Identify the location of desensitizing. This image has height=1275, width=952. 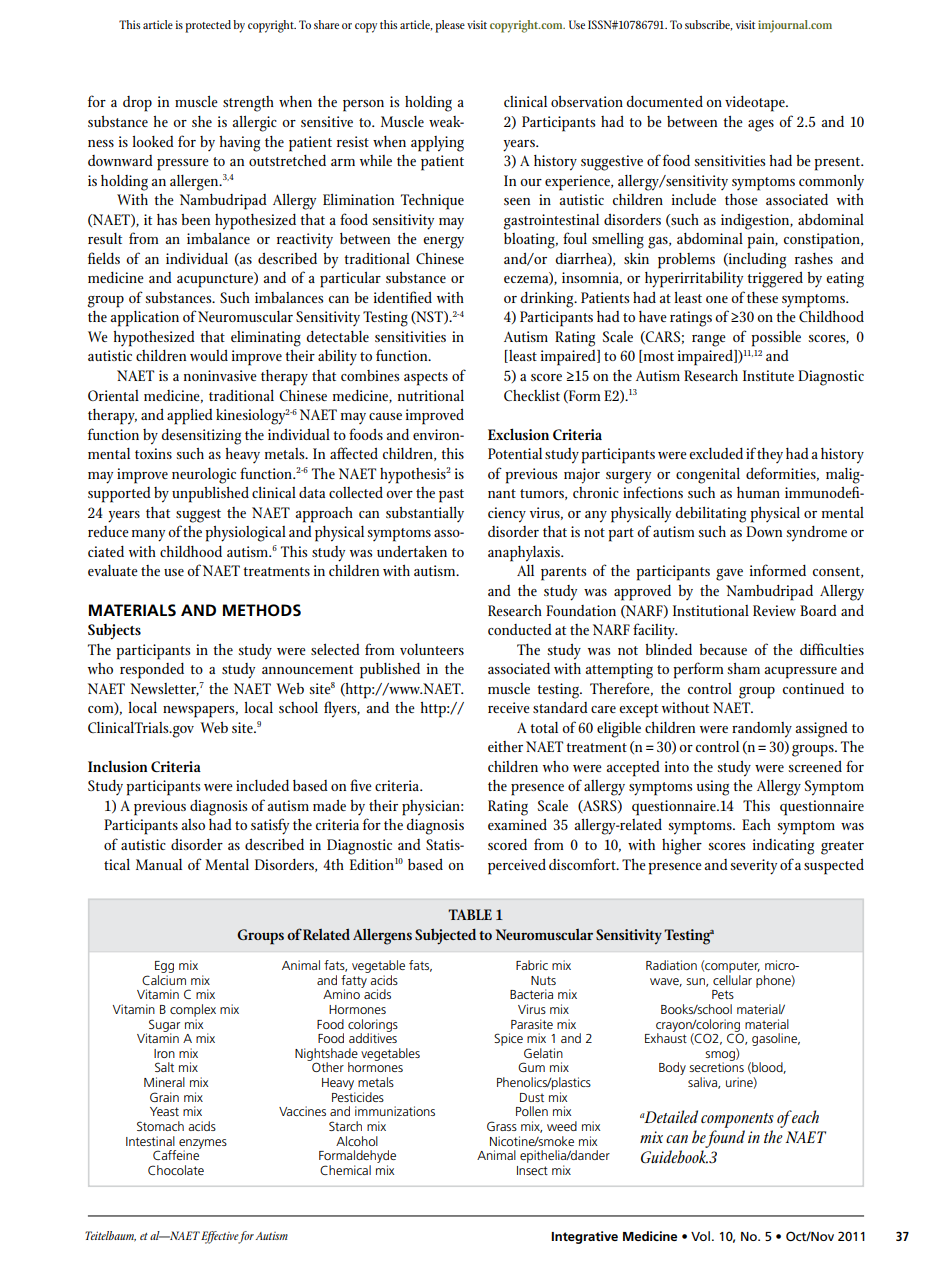
(201, 437).
